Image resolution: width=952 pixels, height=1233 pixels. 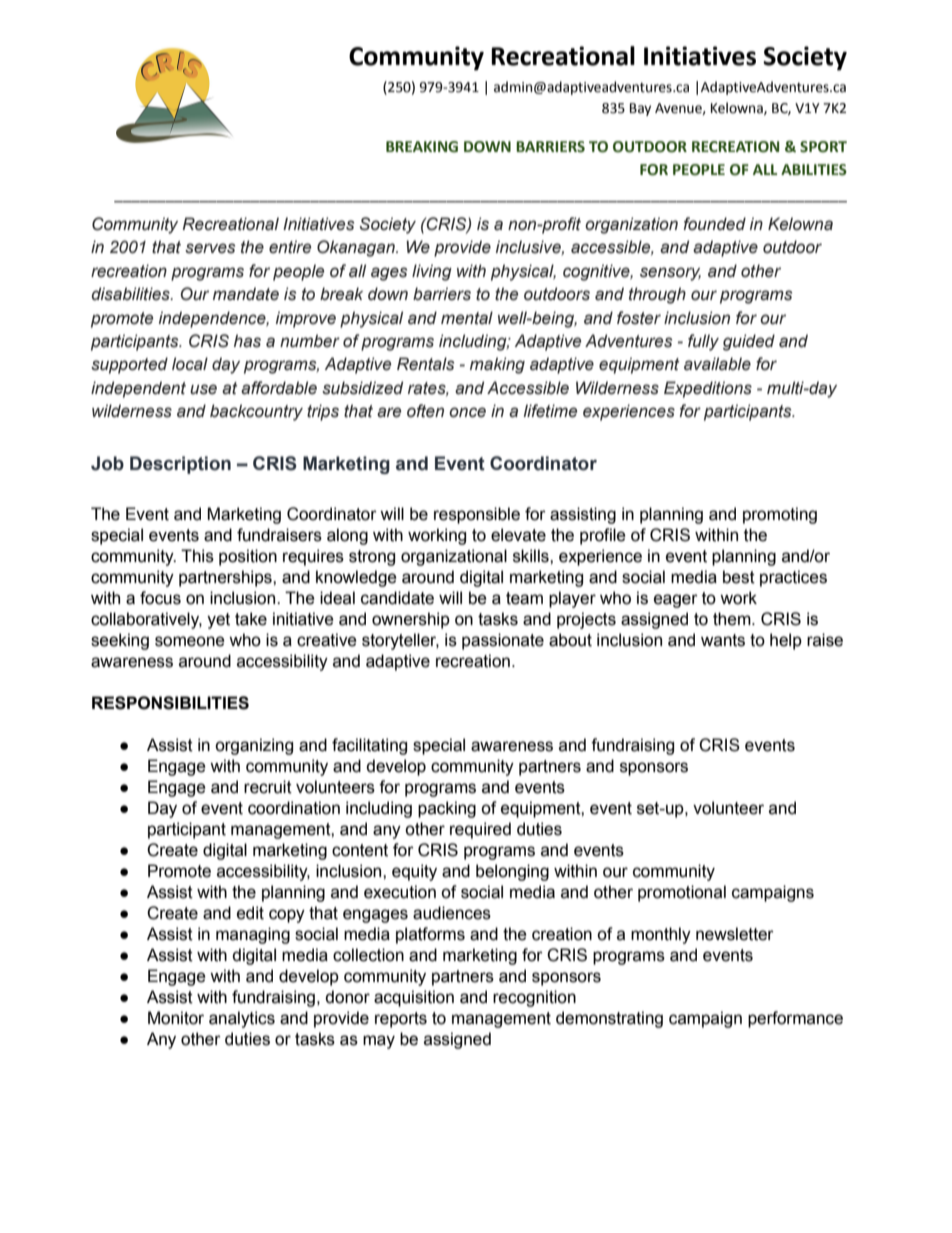 I want to click on available, so click(x=717, y=364).
